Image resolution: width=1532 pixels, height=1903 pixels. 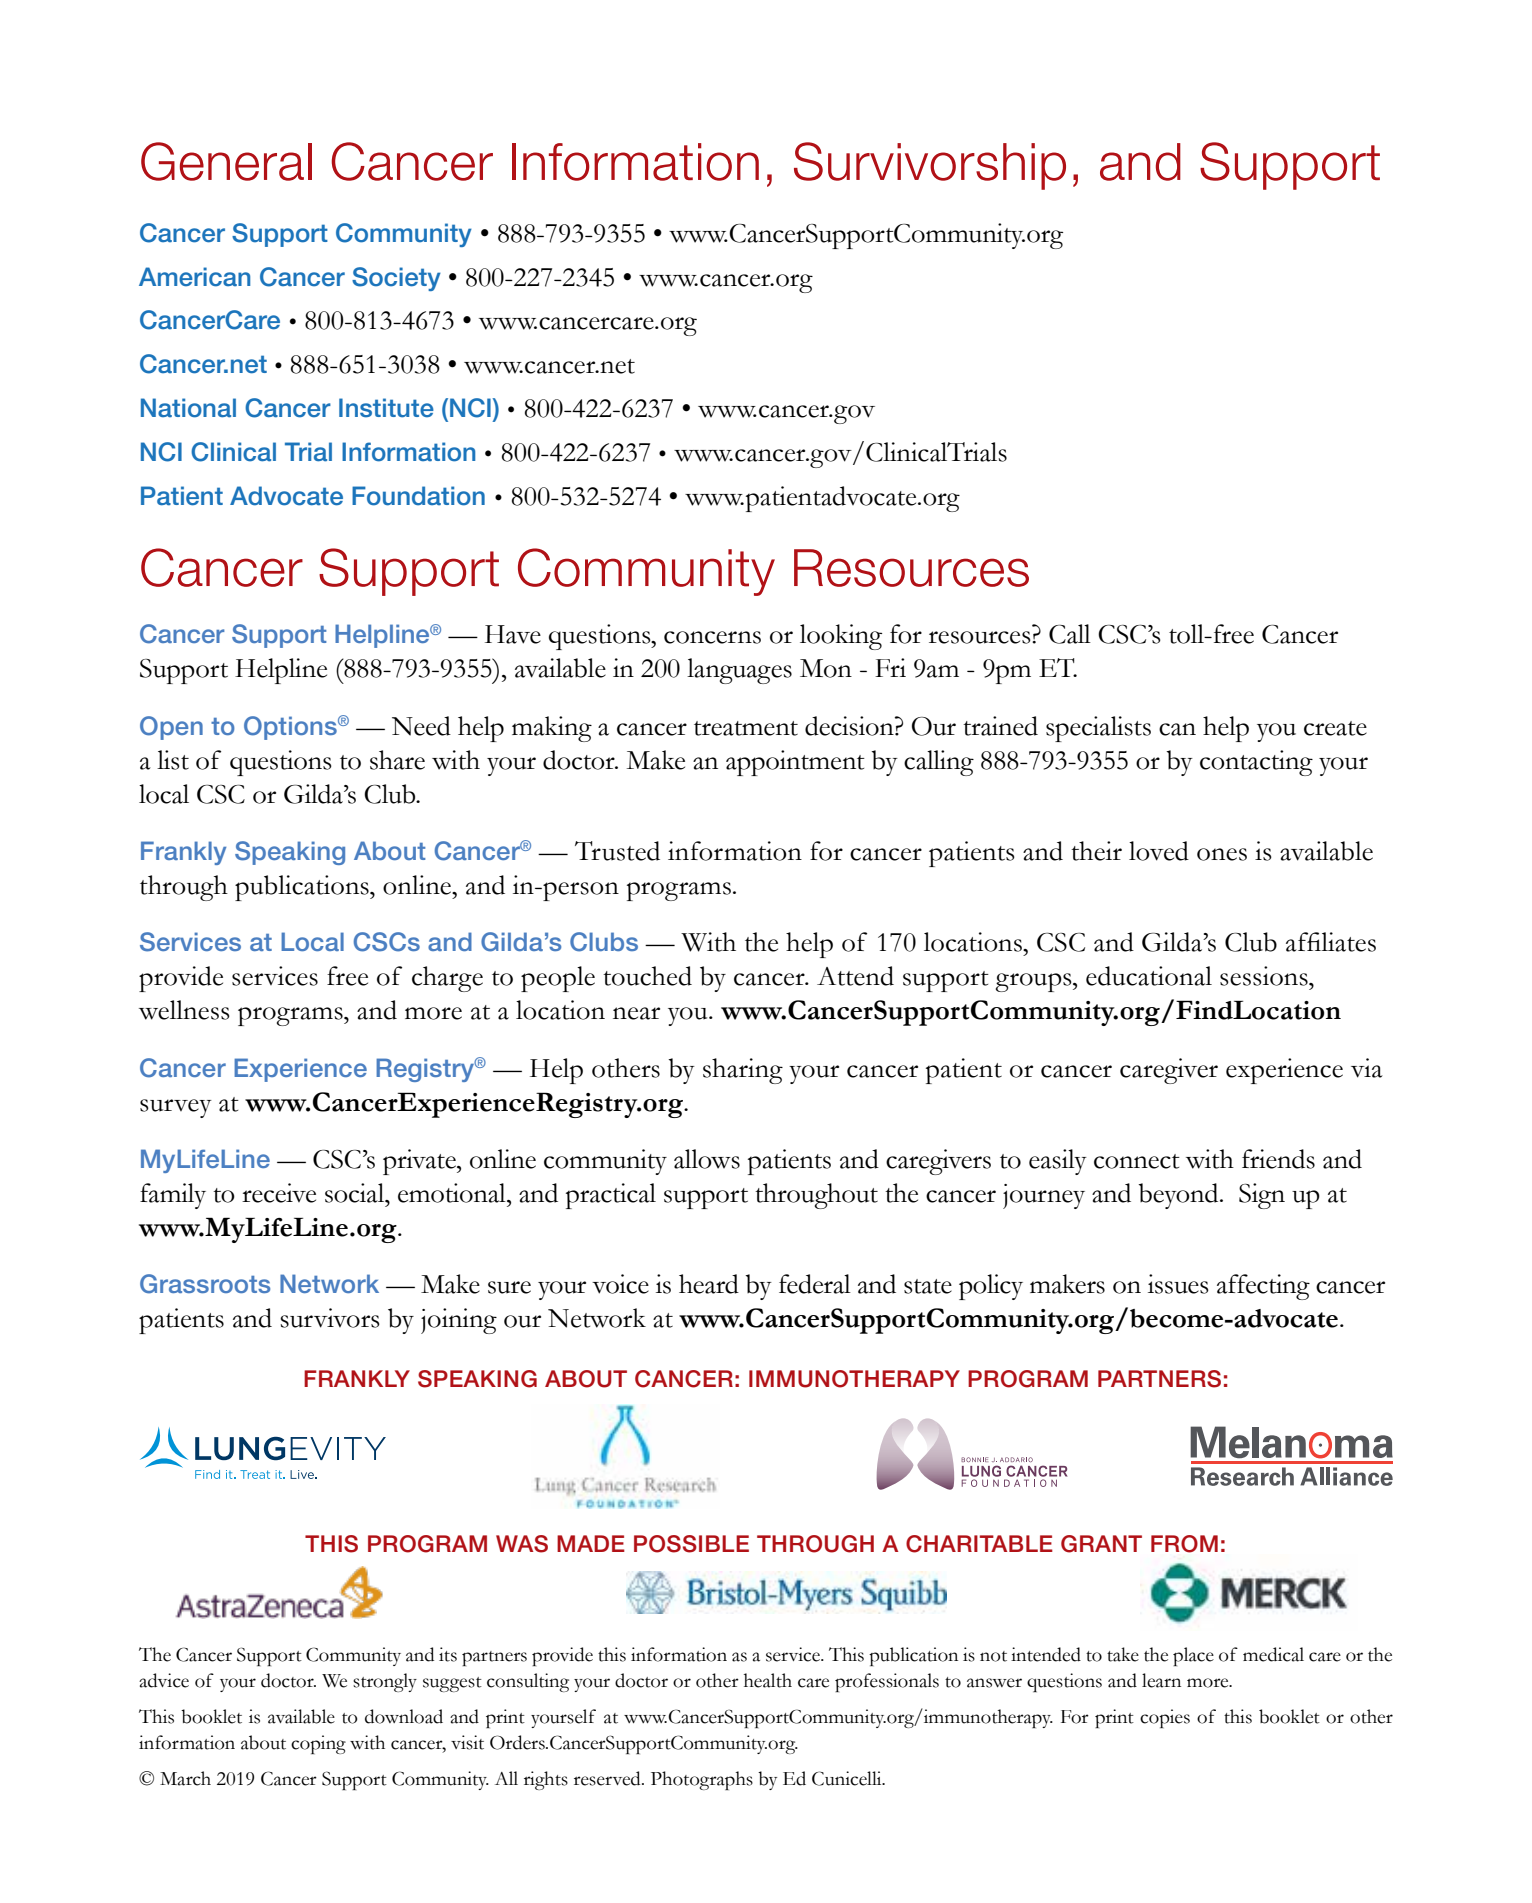 What do you see at coordinates (396, 279) in the screenshot?
I see `Society` at bounding box center [396, 279].
